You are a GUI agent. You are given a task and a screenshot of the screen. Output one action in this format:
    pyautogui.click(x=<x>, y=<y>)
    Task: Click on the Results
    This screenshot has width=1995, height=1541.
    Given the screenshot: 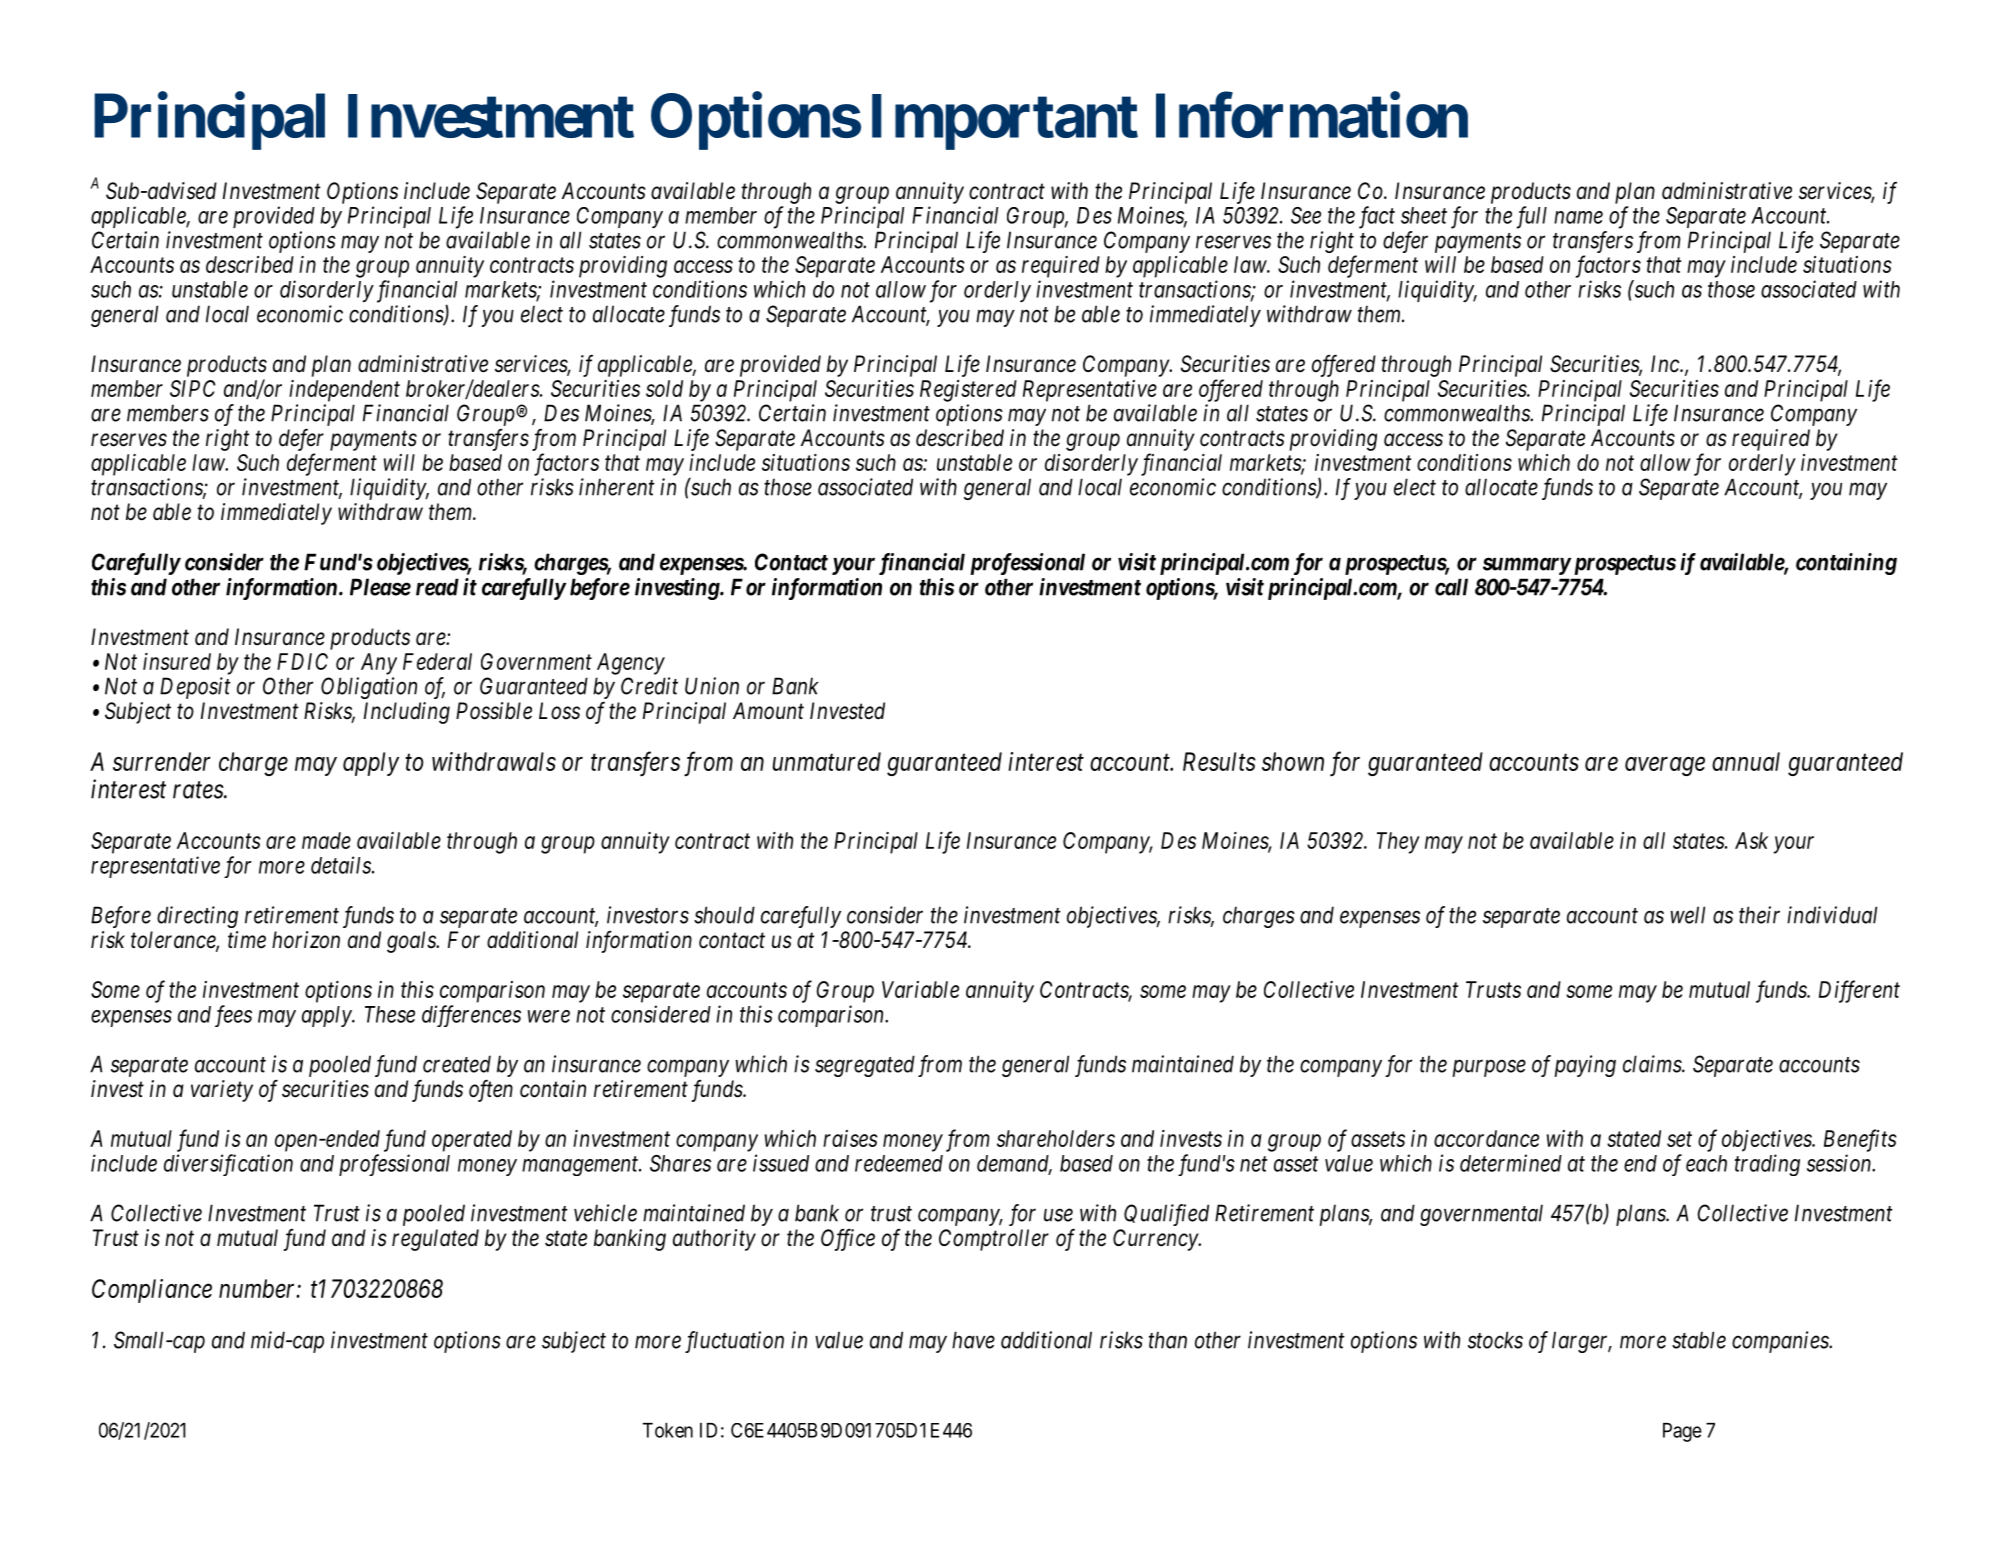 What is the action you would take?
    pyautogui.click(x=1219, y=761)
